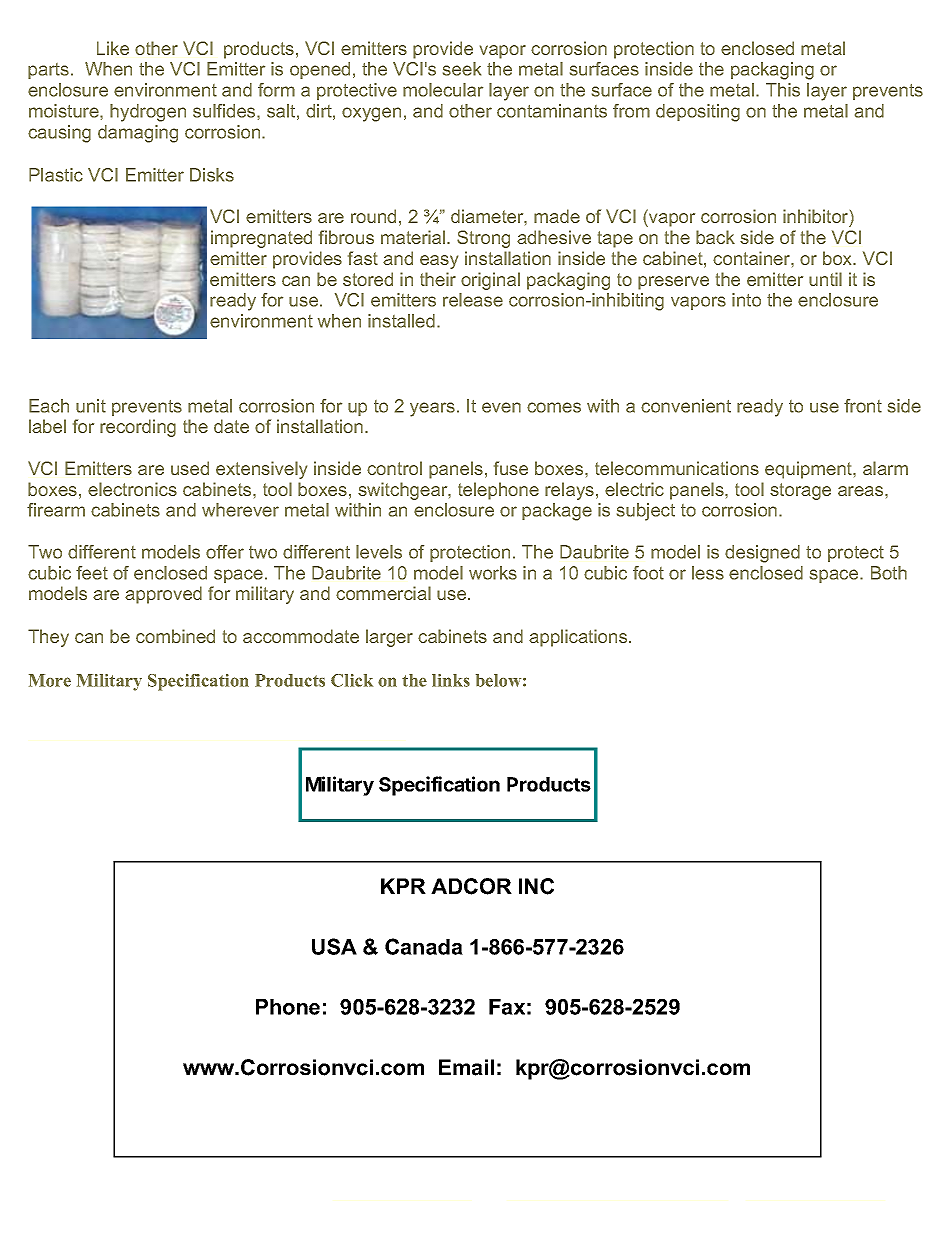  I want to click on impregnated, so click(261, 239).
